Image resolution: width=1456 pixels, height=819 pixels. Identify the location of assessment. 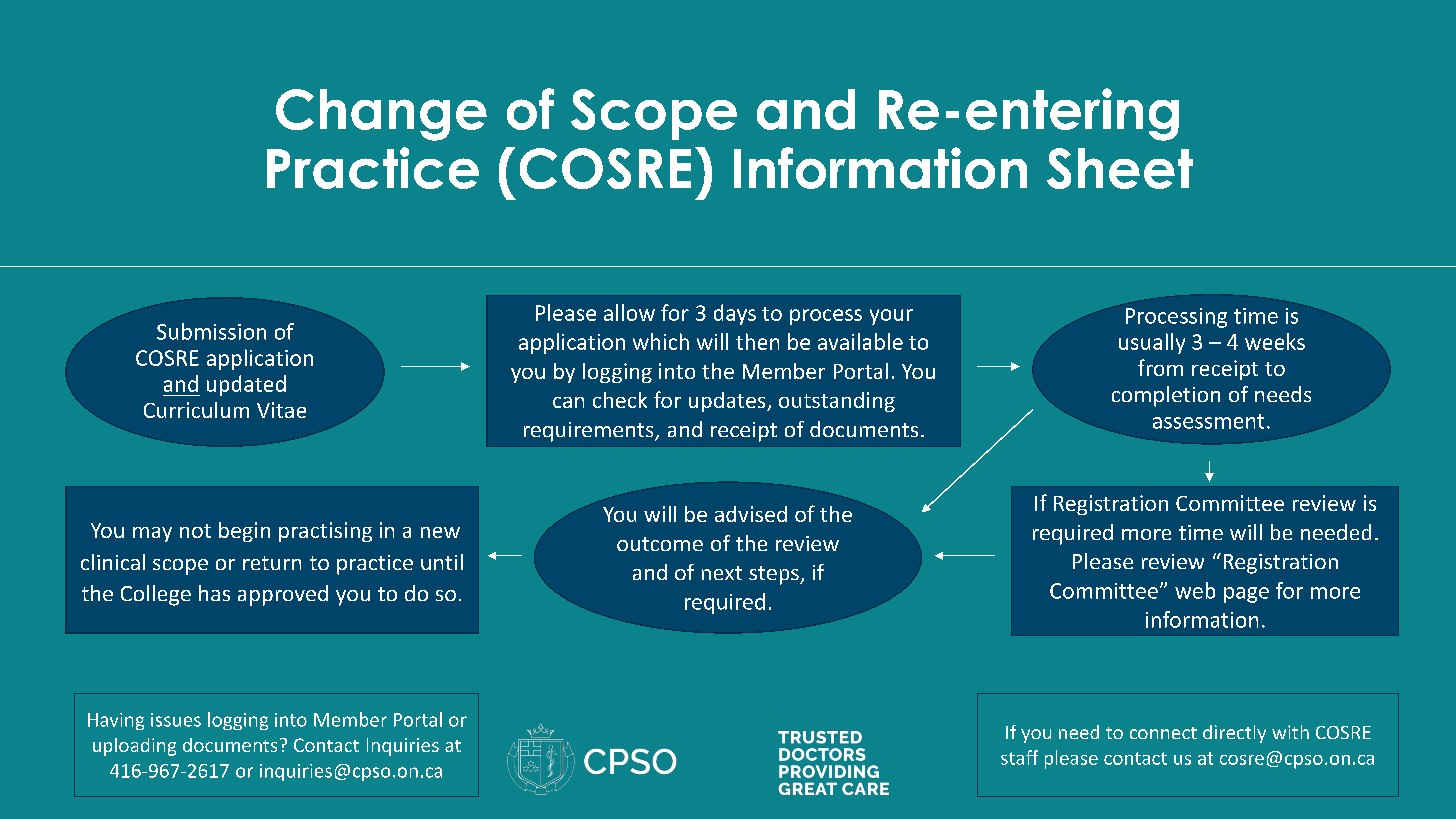
(1208, 421).
